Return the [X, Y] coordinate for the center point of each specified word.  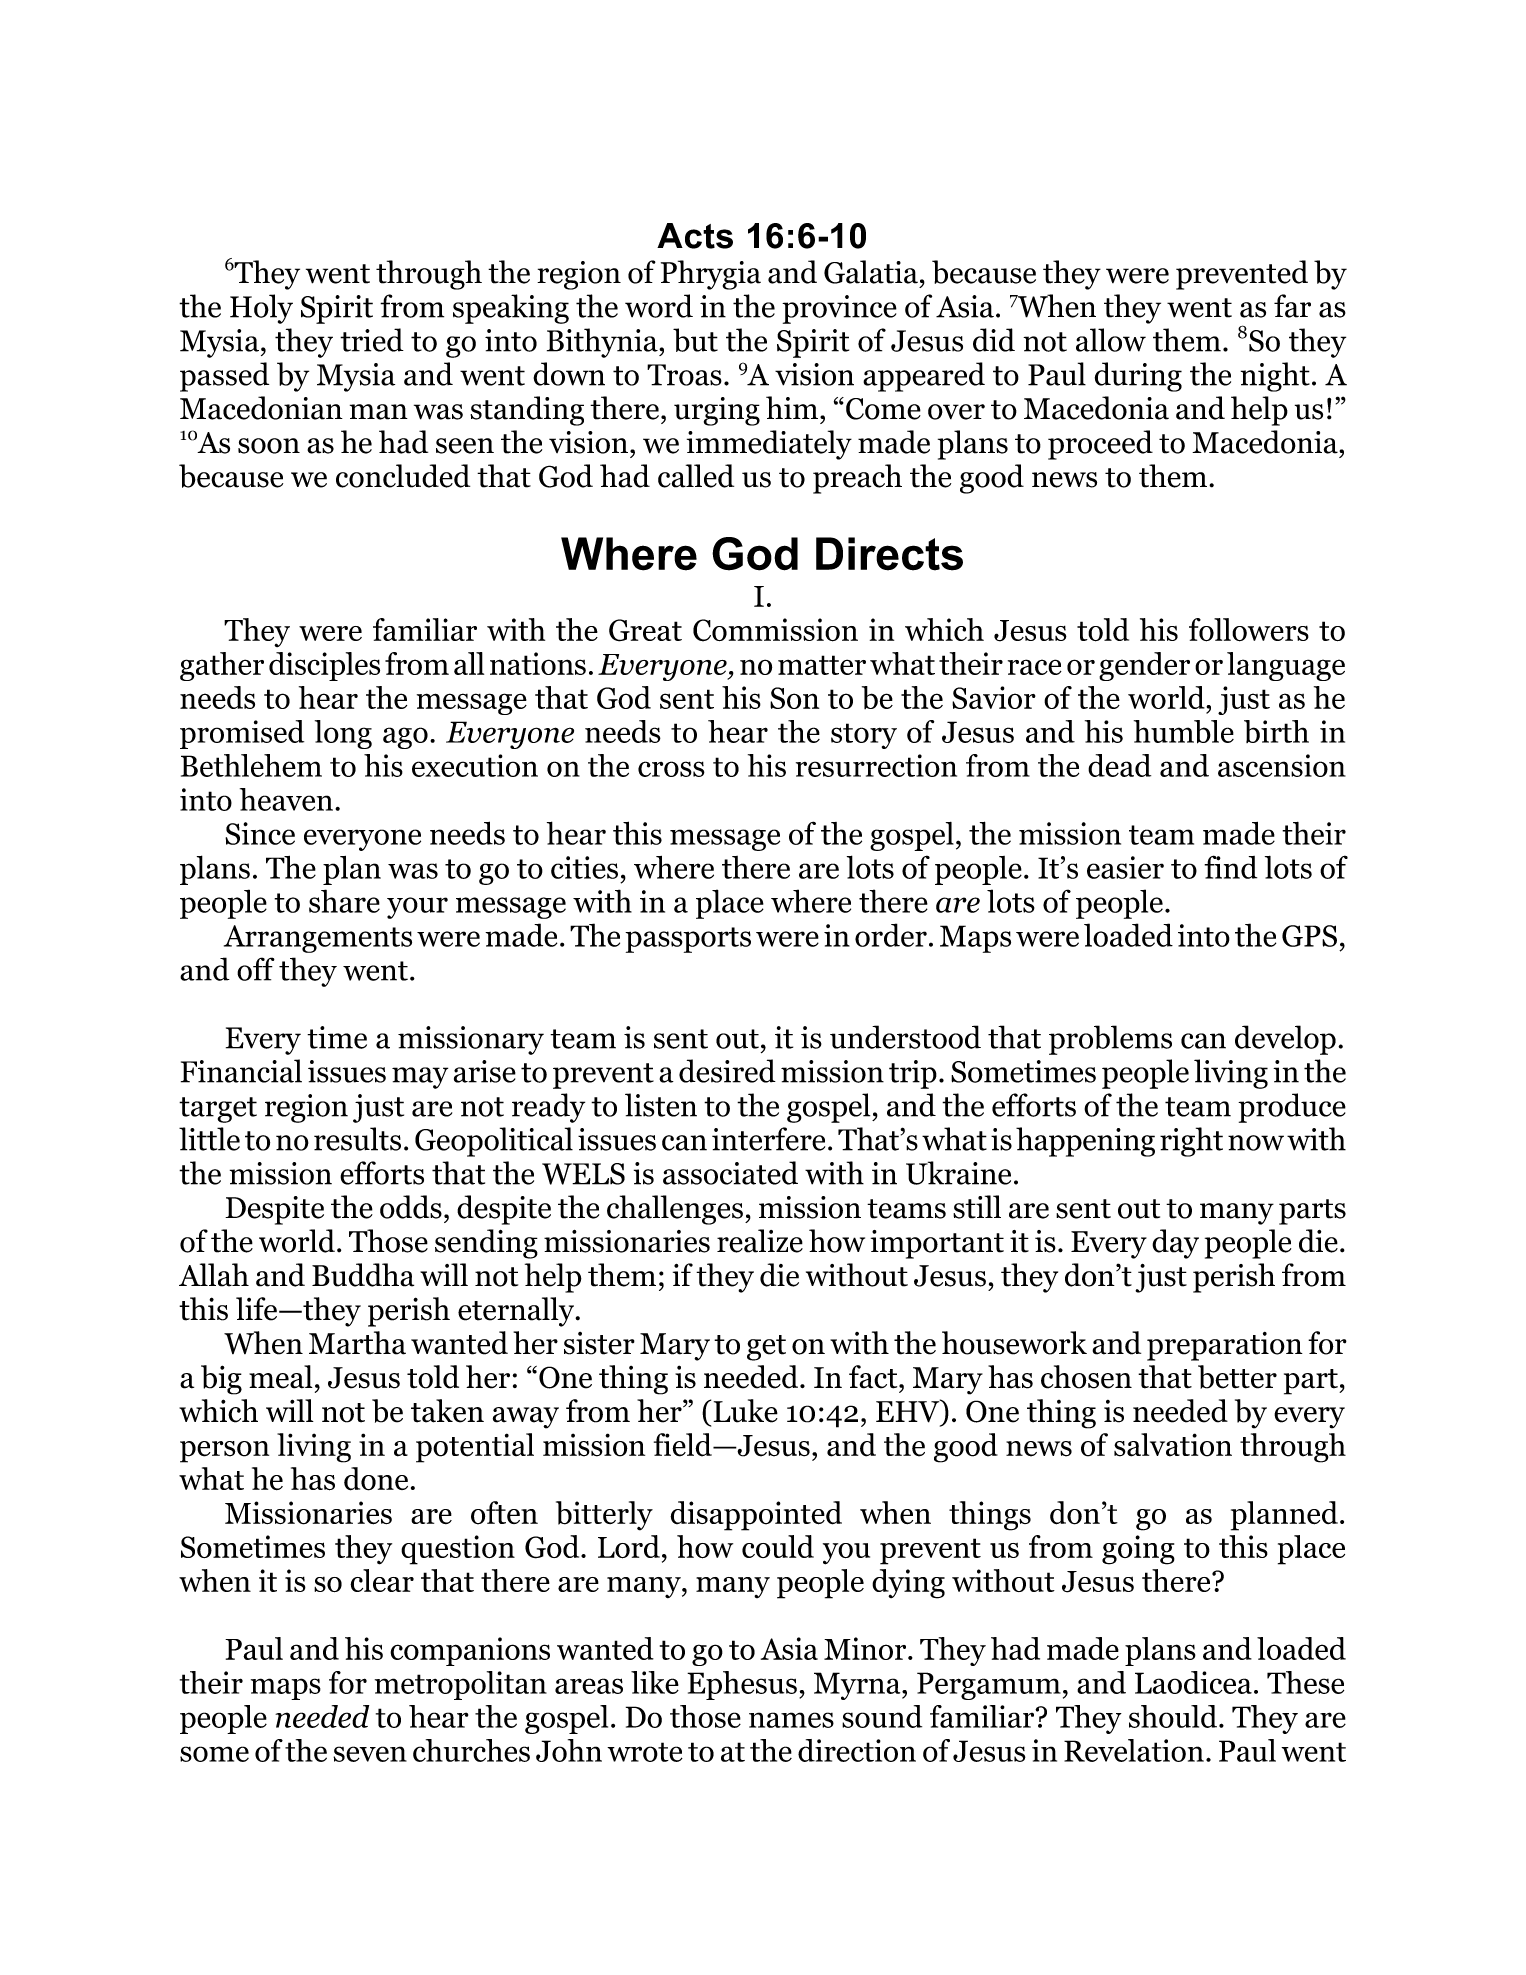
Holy [261, 309]
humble [1184, 732]
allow [1111, 340]
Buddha [363, 1275]
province [839, 309]
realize [760, 1241]
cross [671, 769]
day [1175, 1244]
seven [370, 1754]
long [343, 734]
